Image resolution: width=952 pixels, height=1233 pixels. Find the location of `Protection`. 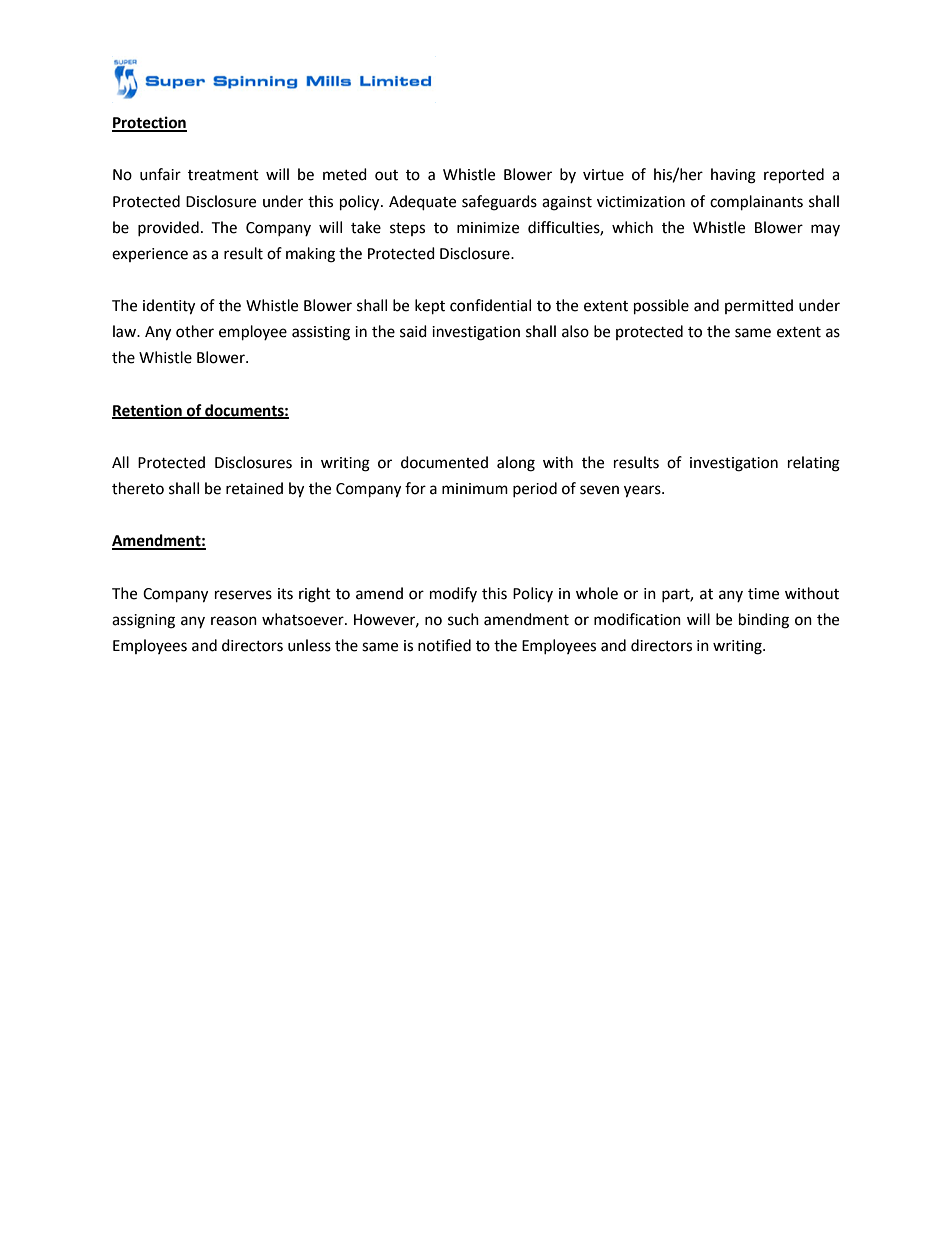

Protection is located at coordinates (149, 123).
